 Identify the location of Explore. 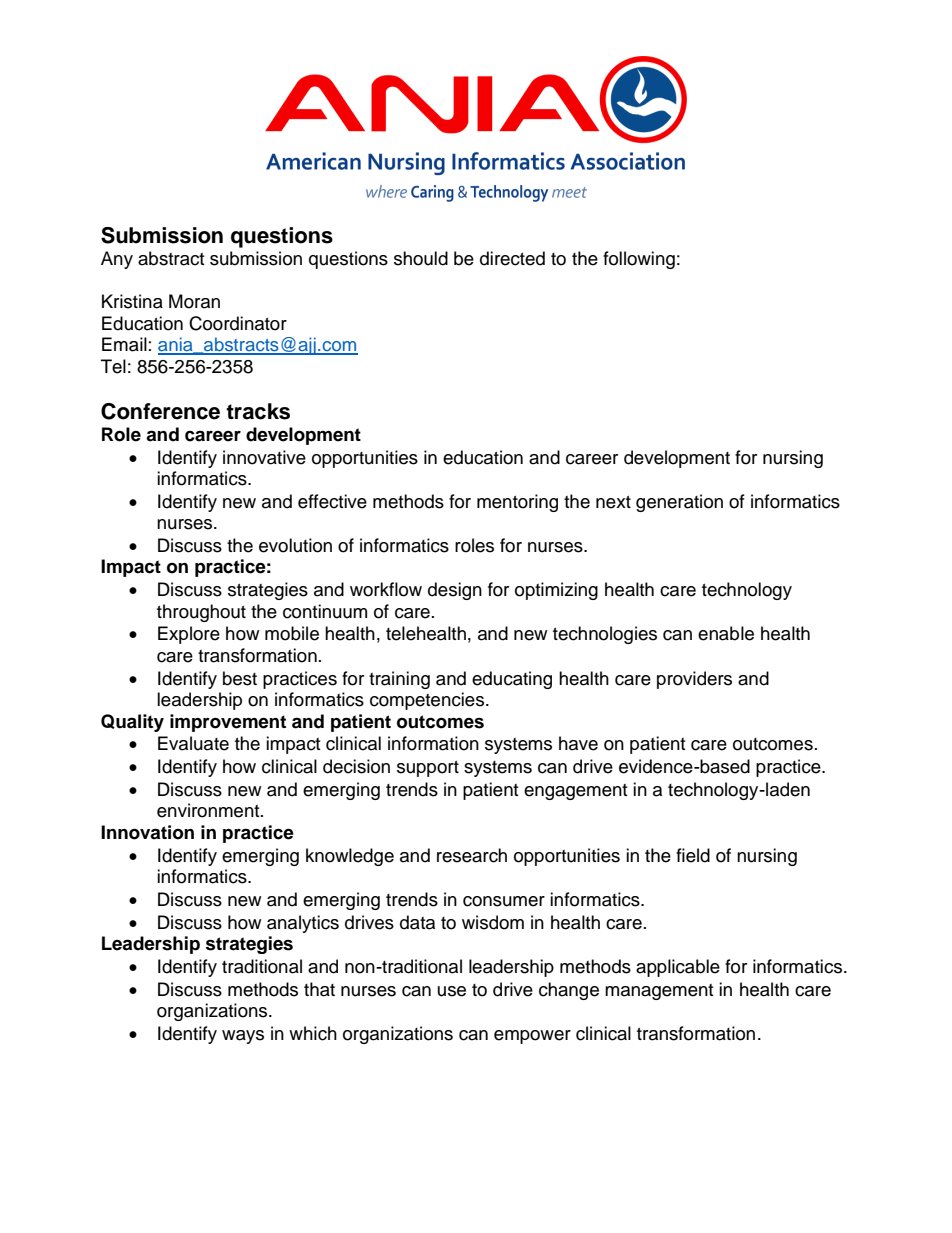
(189, 635).
